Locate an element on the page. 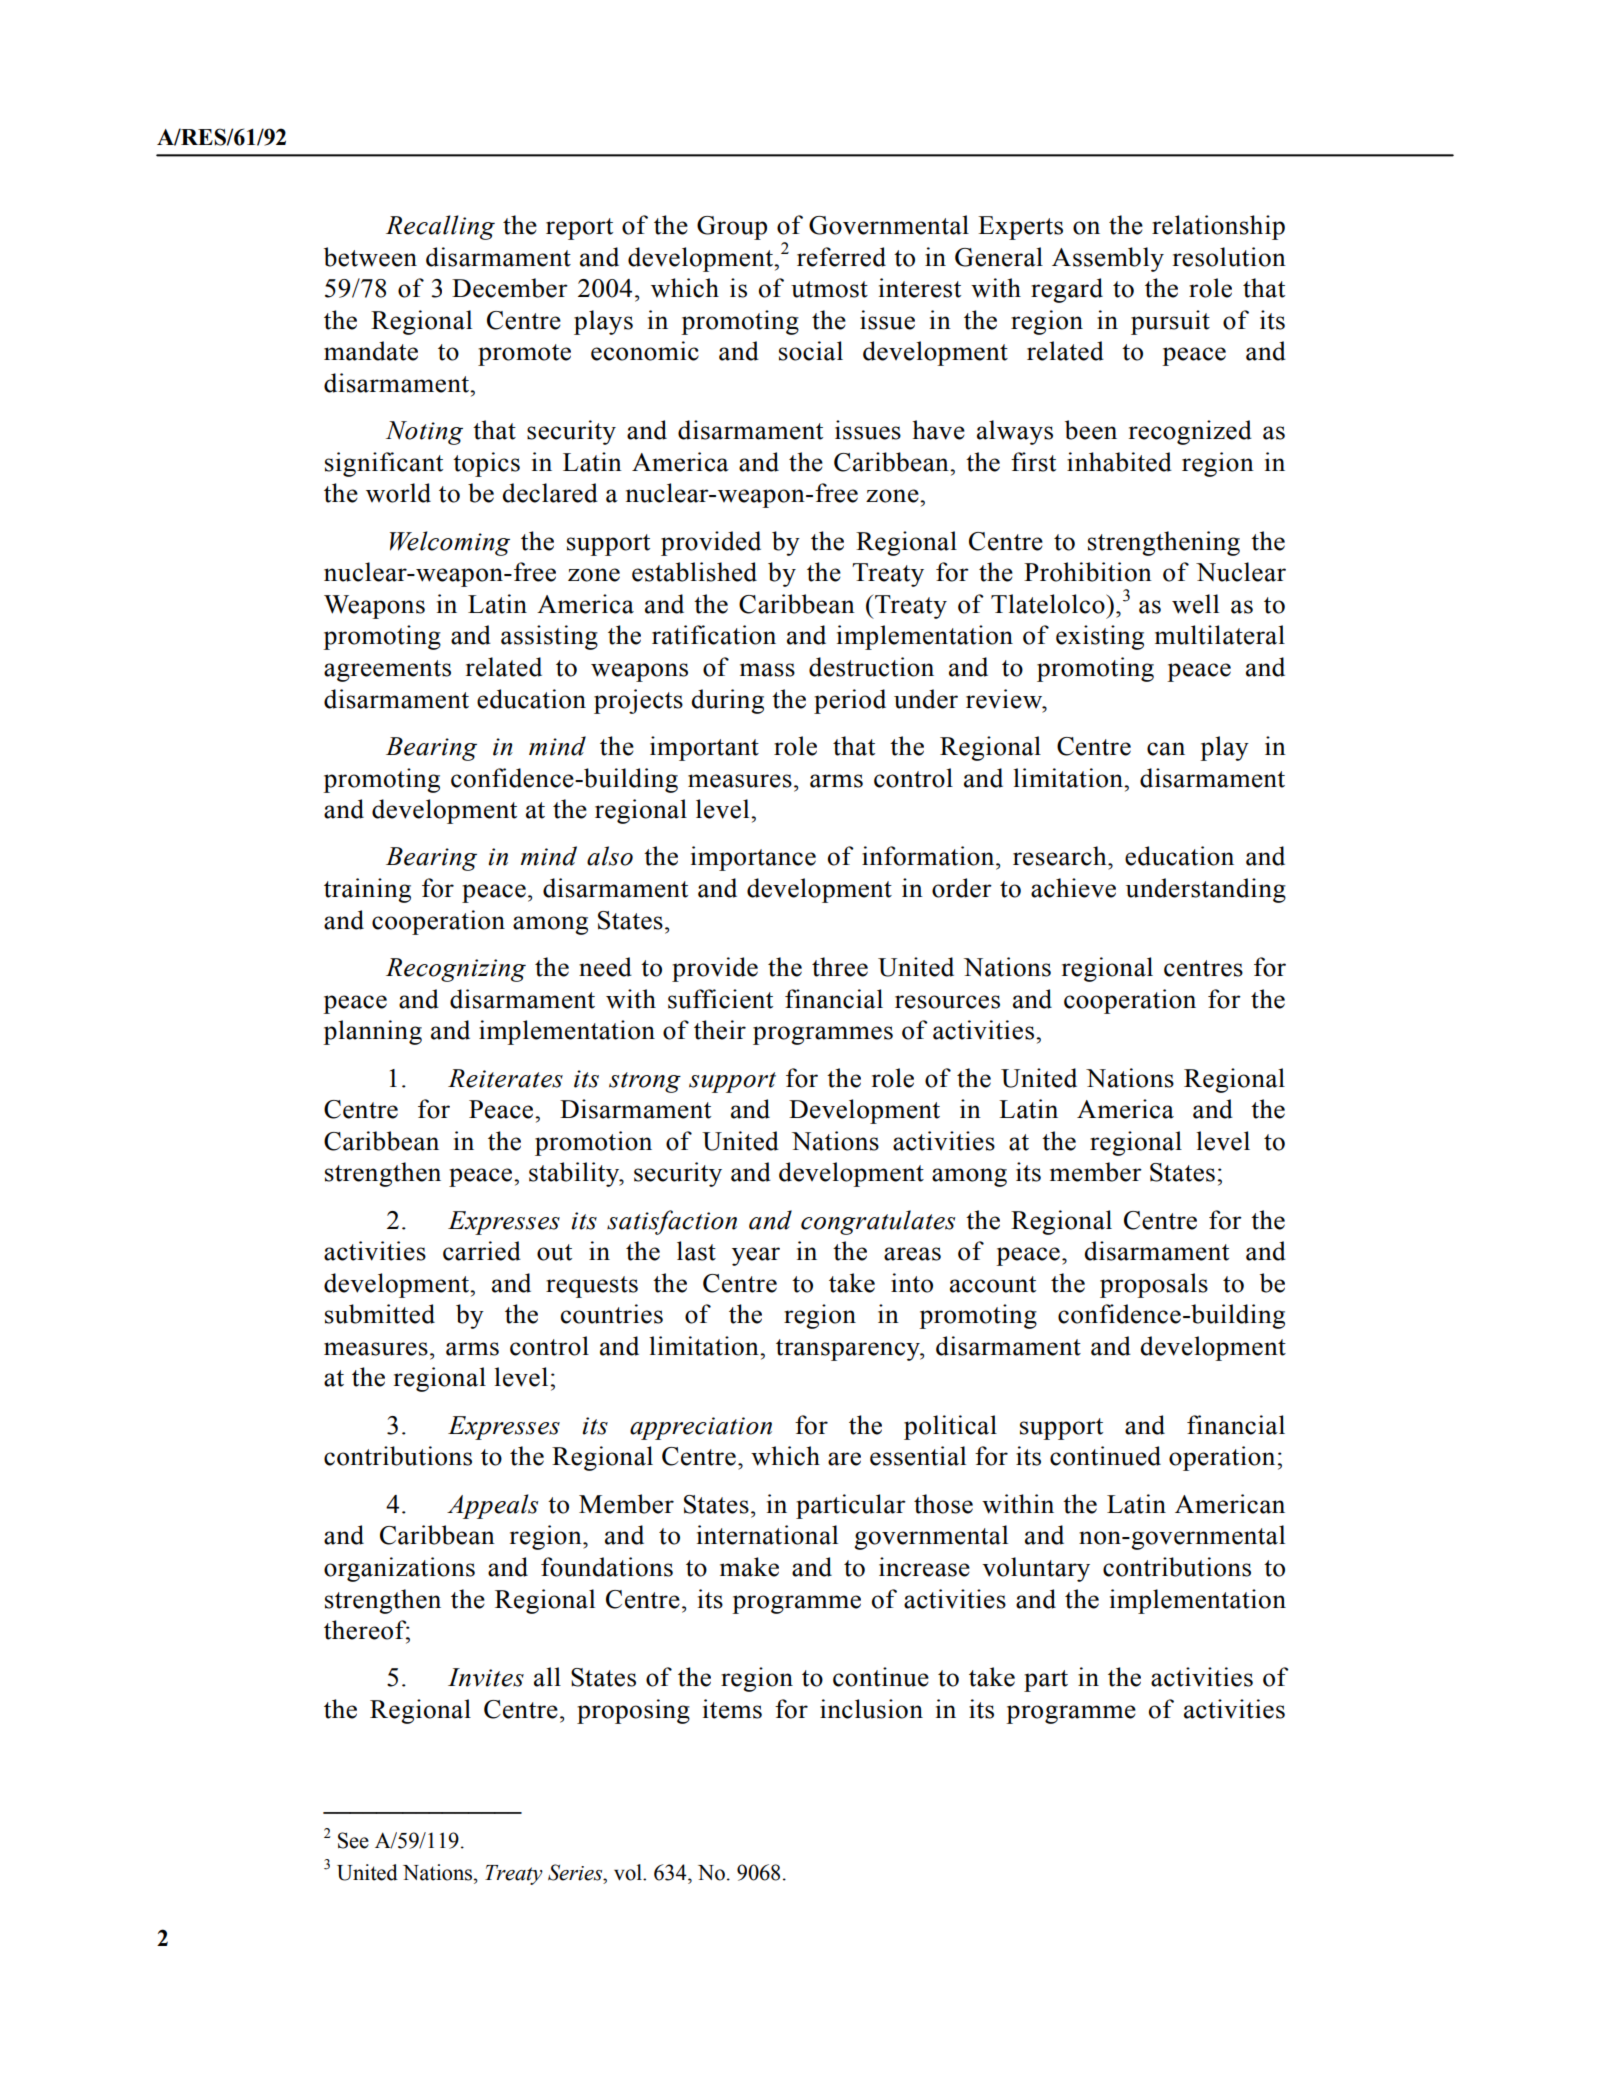 The image size is (1610, 2084). research is located at coordinates (1061, 856).
